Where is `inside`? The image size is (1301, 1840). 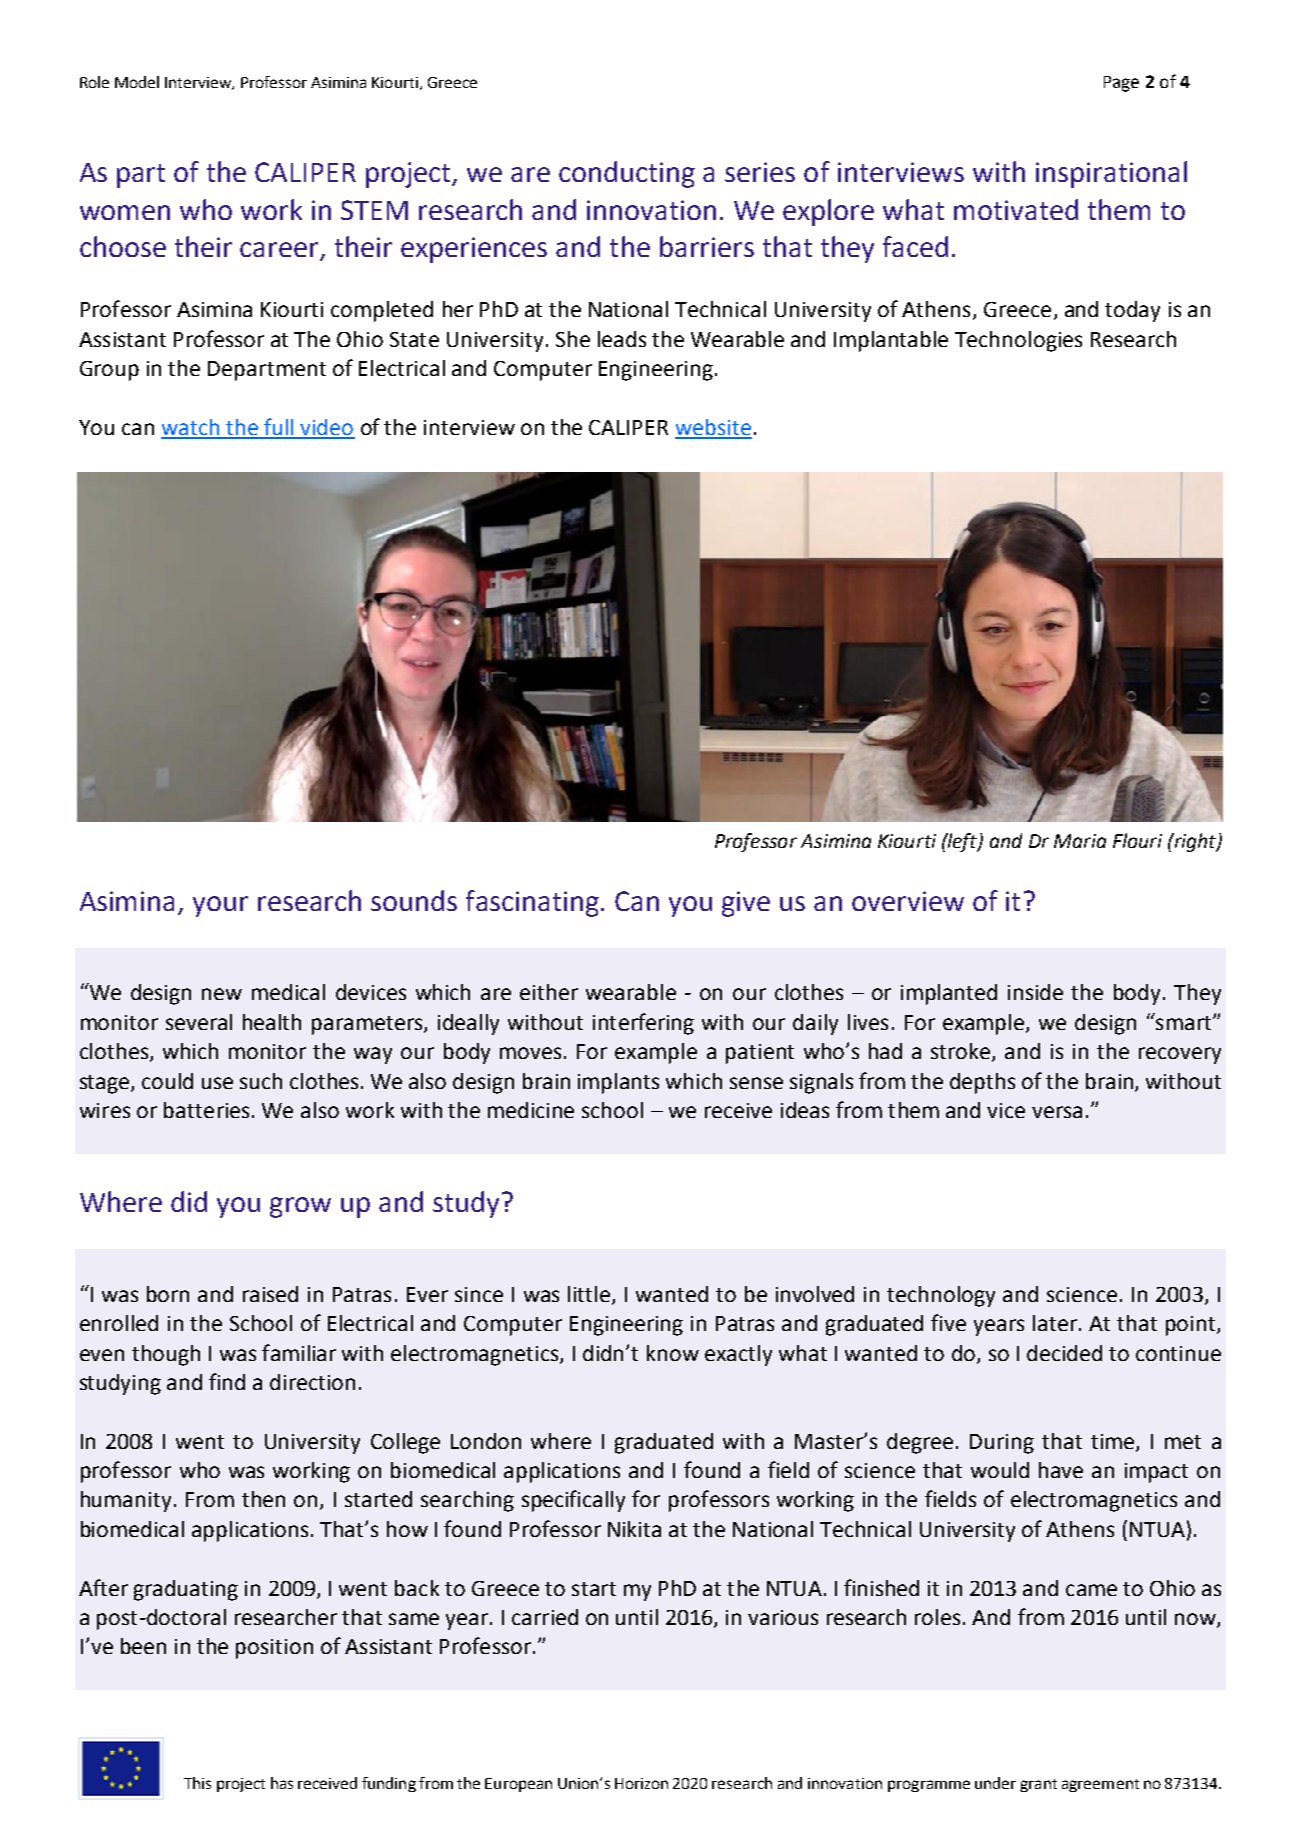
inside is located at coordinates (1035, 992).
